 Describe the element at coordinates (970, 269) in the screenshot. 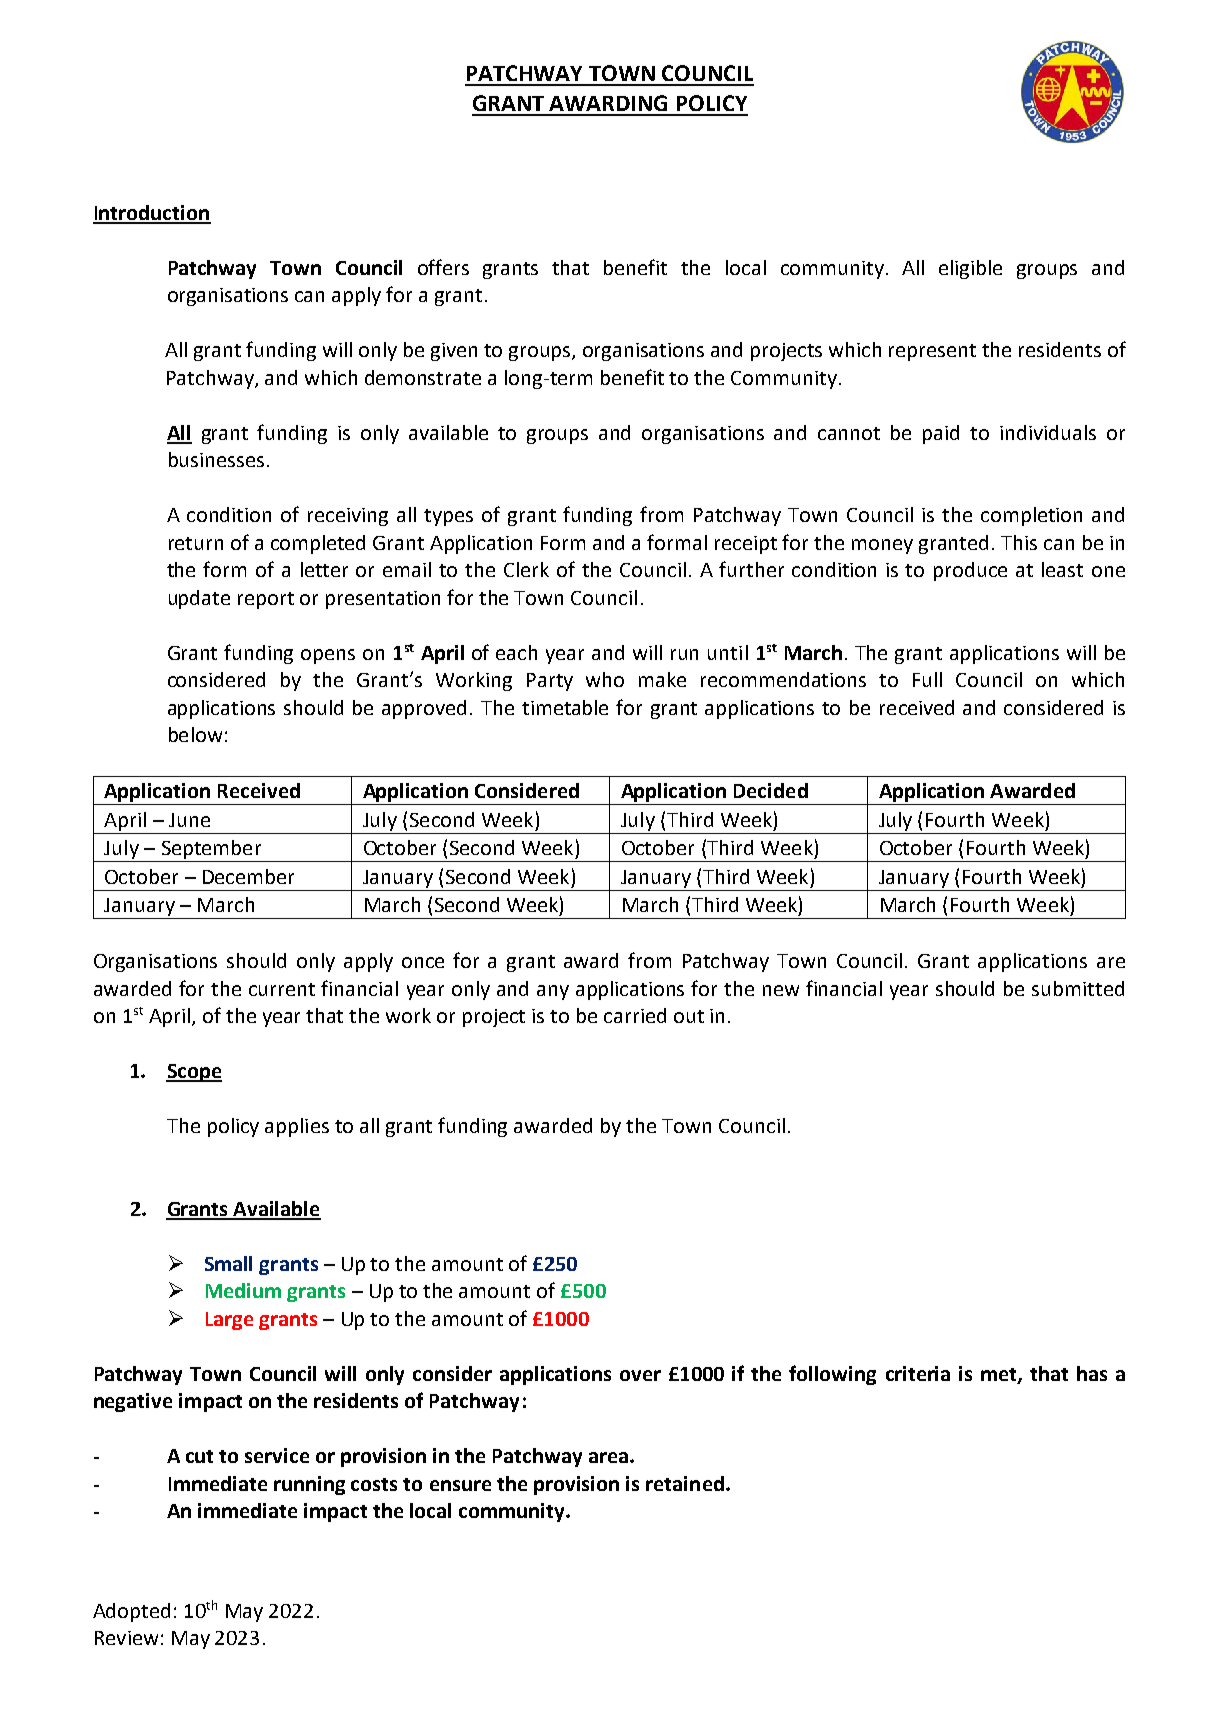

I see `eligible` at that location.
